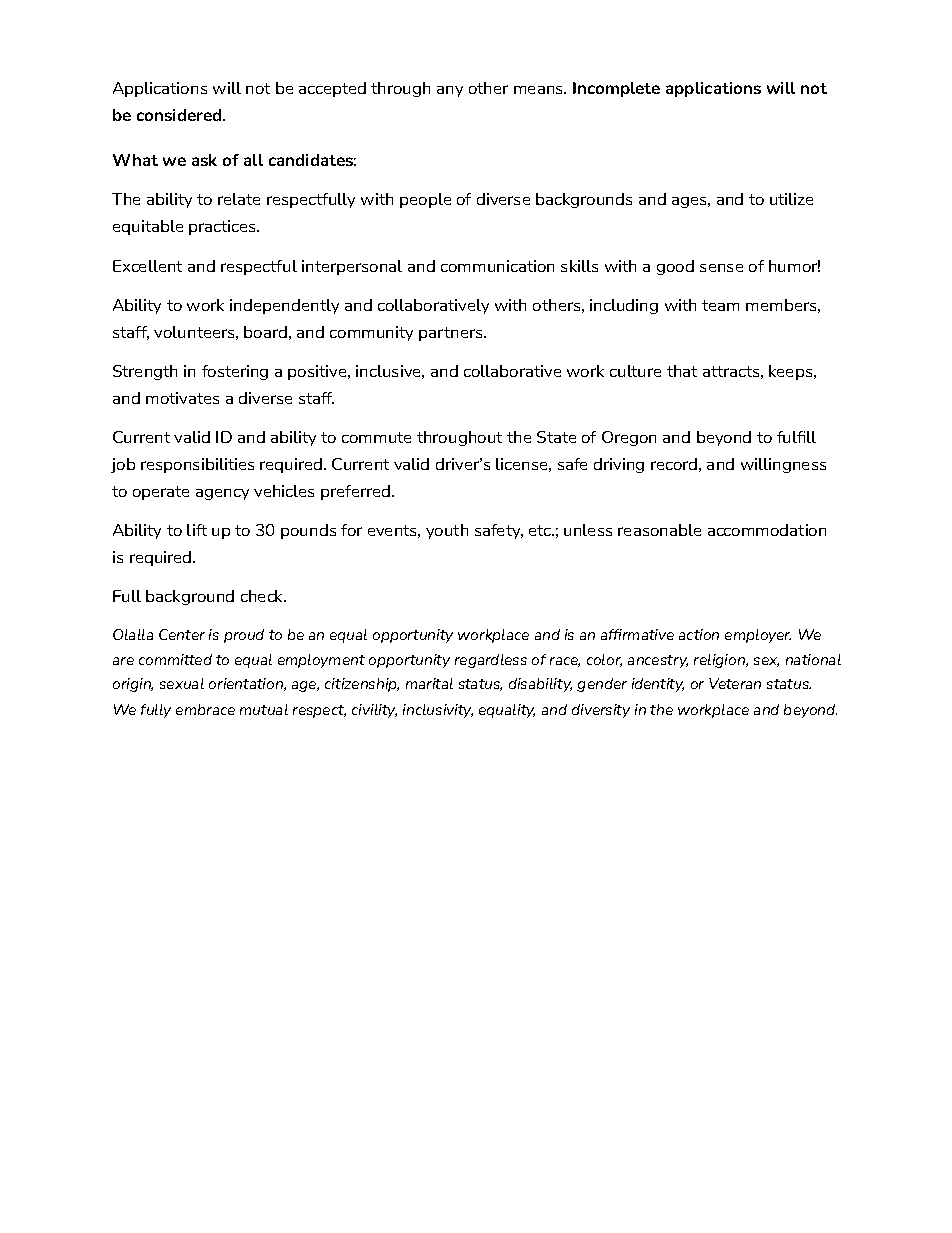 This screenshot has width=952, height=1233. I want to click on Veteran, so click(735, 683).
